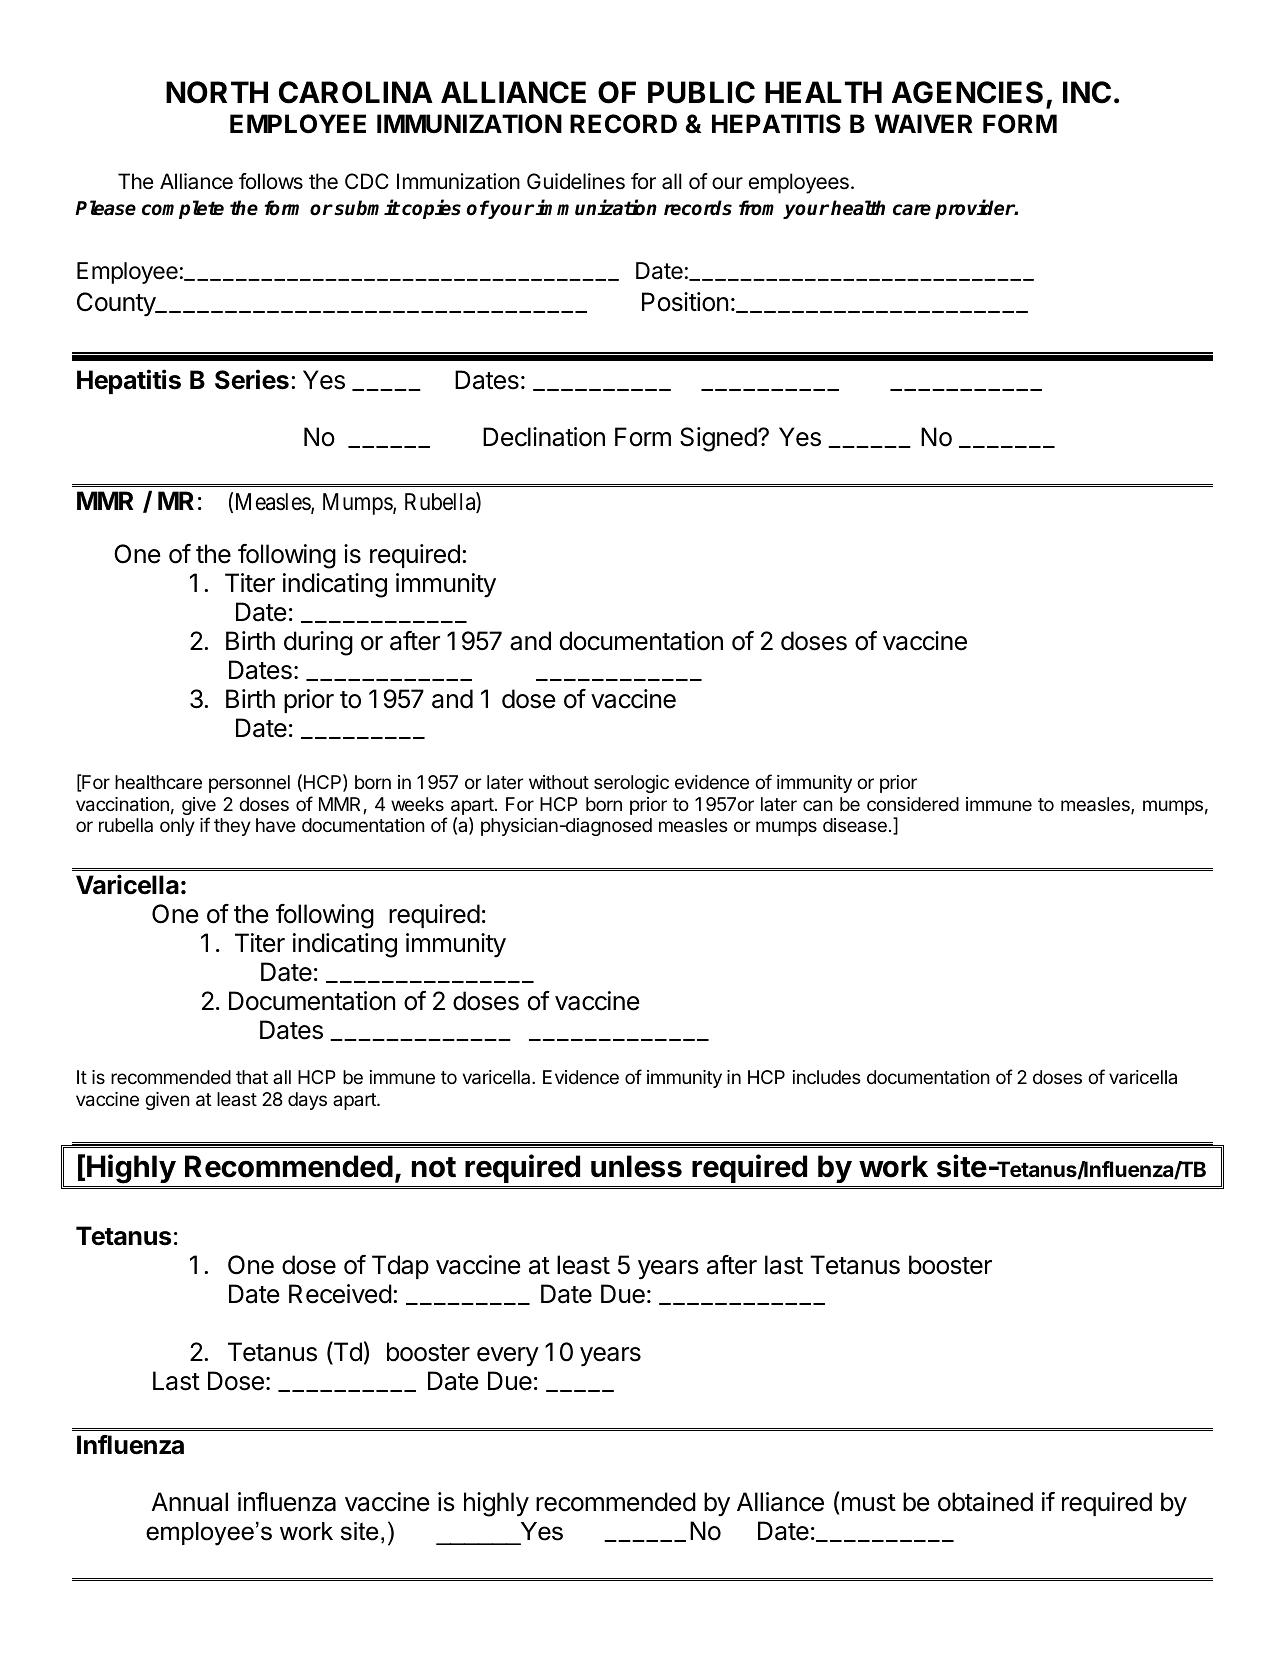 Image resolution: width=1285 pixels, height=1663 pixels. Describe the element at coordinates (576, 181) in the screenshot. I see `Guidelines` at that location.
